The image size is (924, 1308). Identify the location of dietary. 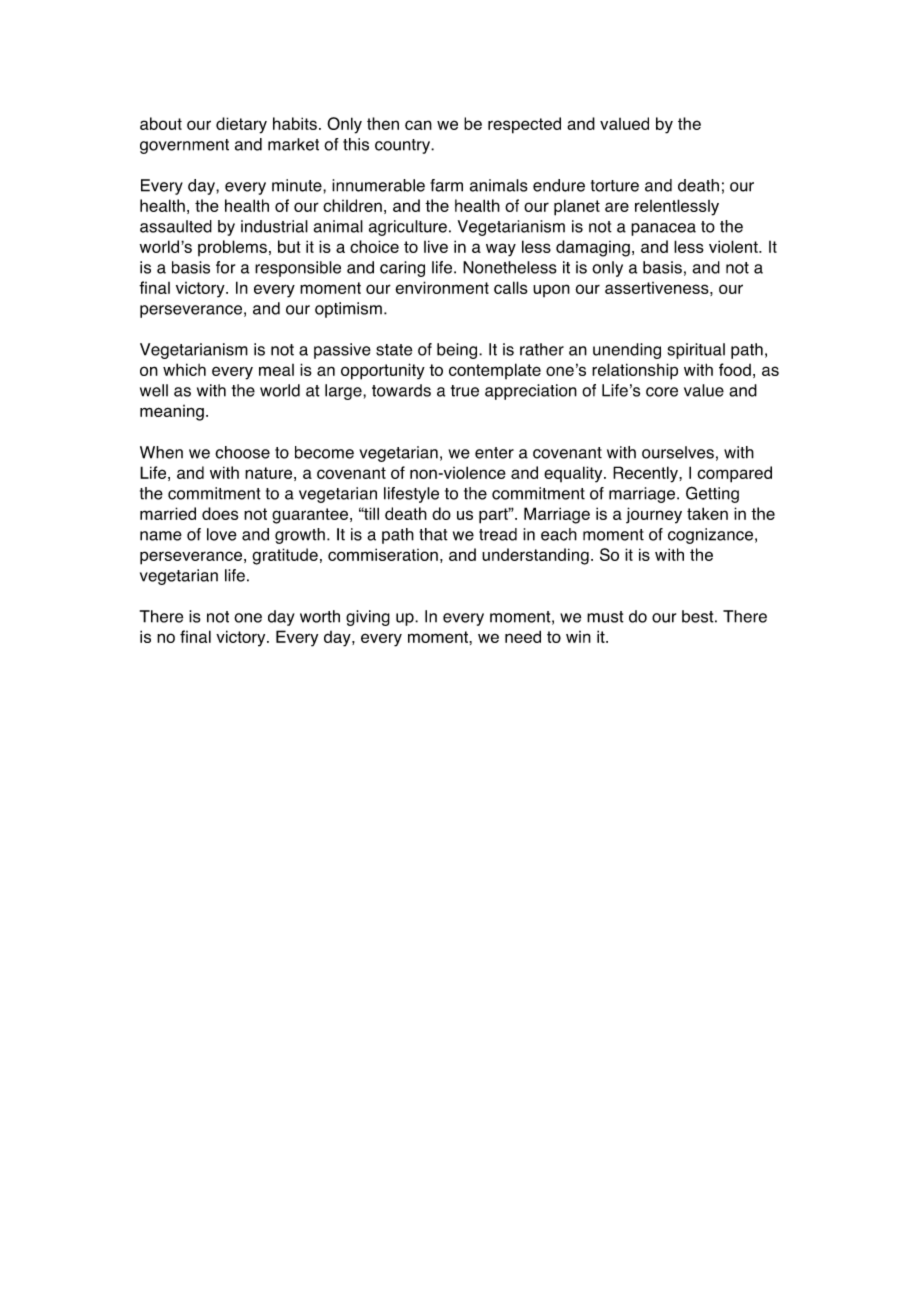
(241, 125).
